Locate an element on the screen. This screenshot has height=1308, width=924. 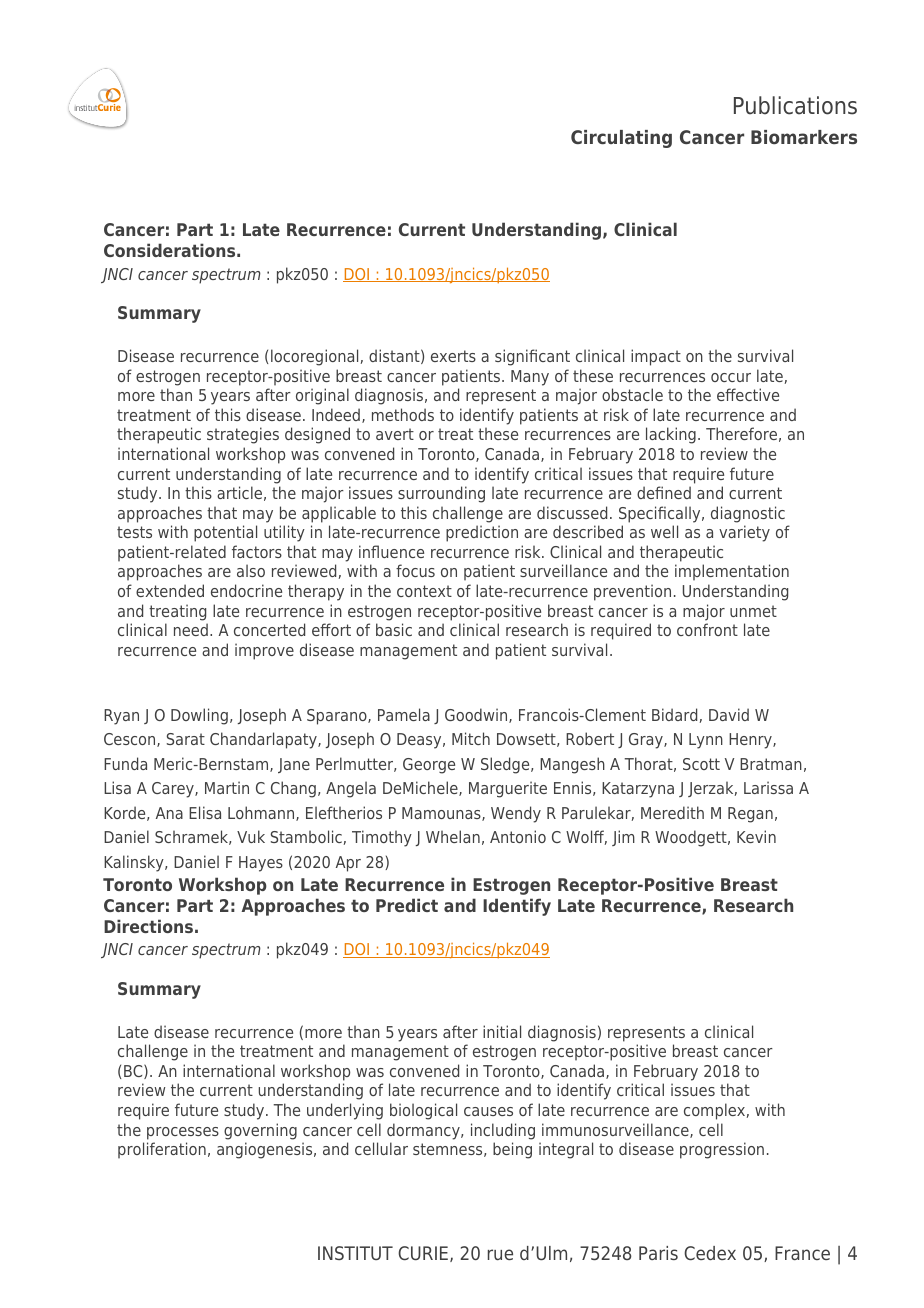
proliferation is located at coordinates (162, 1150).
